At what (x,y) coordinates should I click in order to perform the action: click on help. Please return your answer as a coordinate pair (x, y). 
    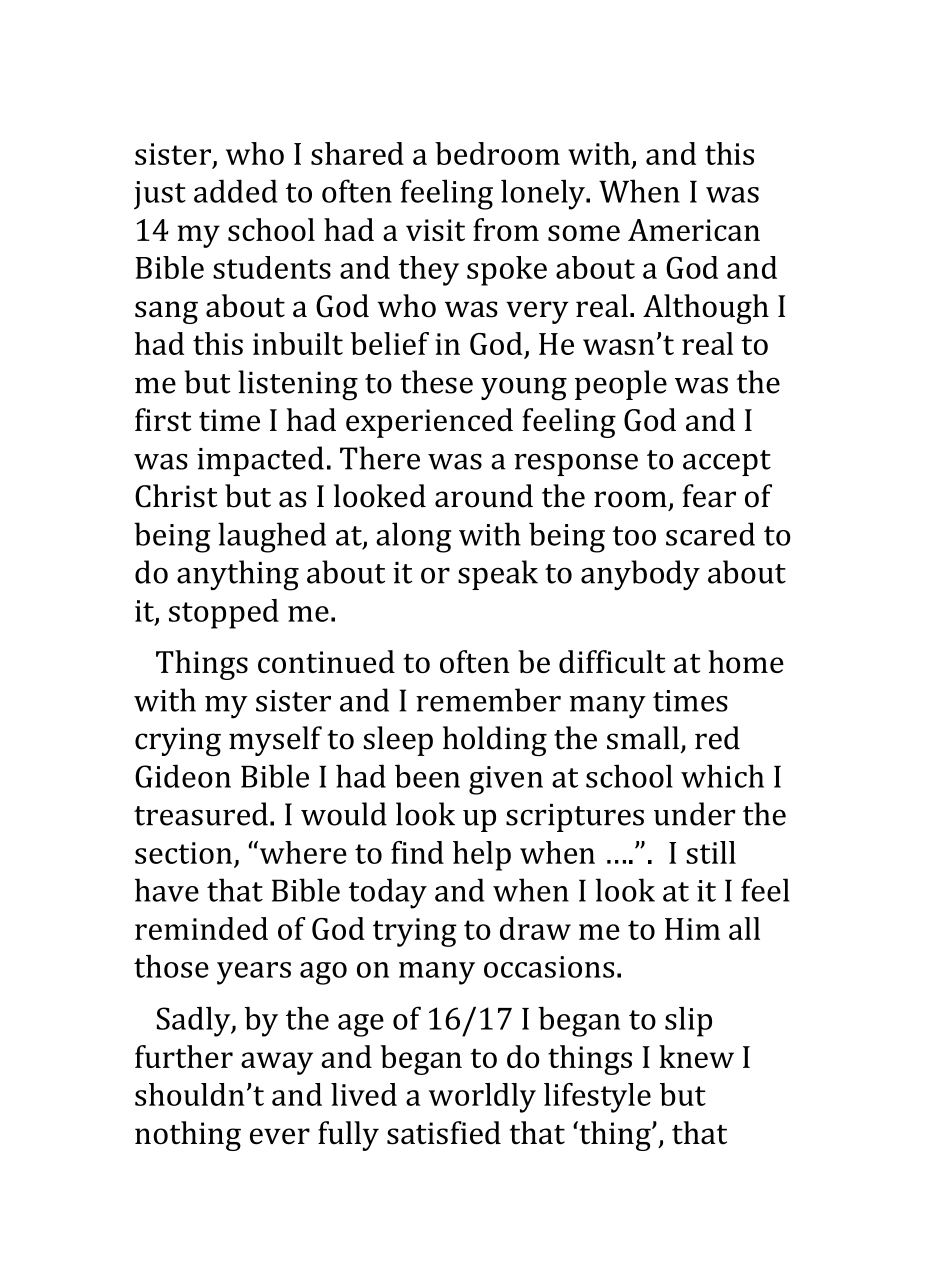
    Looking at the image, I should click on (482, 856).
